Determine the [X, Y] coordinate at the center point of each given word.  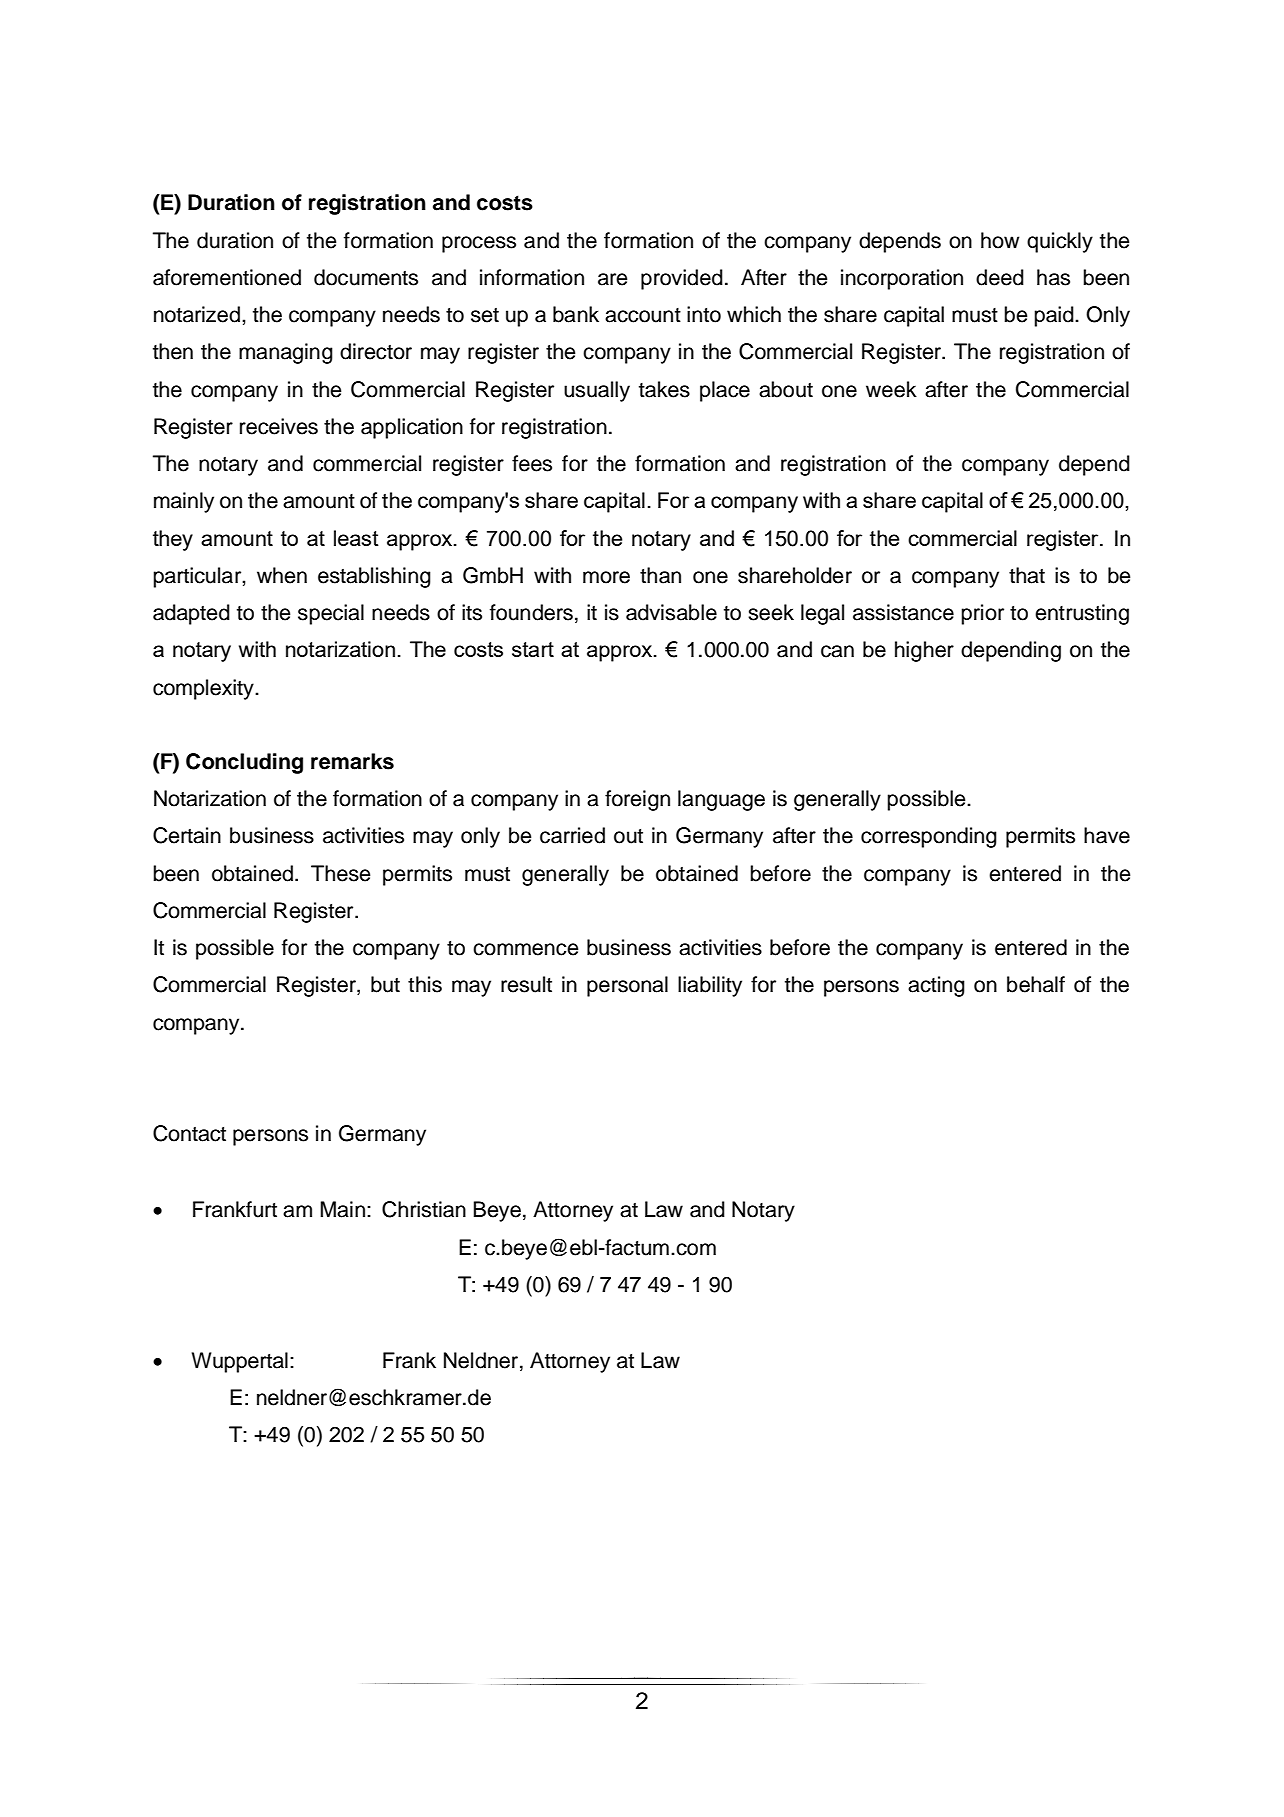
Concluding [244, 763]
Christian [424, 1209]
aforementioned [227, 277]
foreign [637, 800]
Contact [189, 1133]
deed [1000, 277]
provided [682, 279]
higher [924, 651]
